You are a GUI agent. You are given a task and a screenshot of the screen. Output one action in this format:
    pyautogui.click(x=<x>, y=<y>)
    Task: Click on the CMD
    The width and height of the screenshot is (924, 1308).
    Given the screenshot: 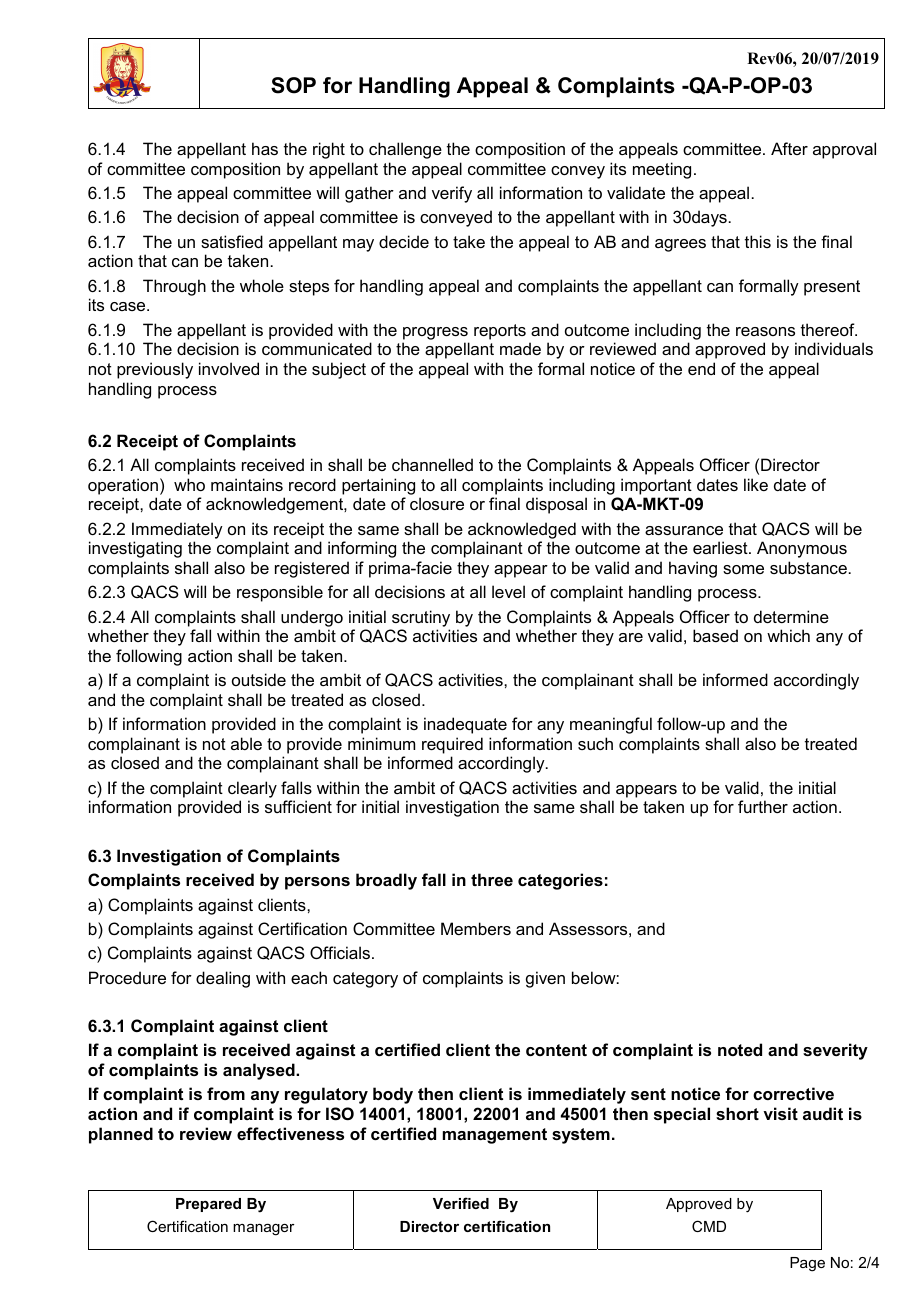 What is the action you would take?
    pyautogui.click(x=709, y=1226)
